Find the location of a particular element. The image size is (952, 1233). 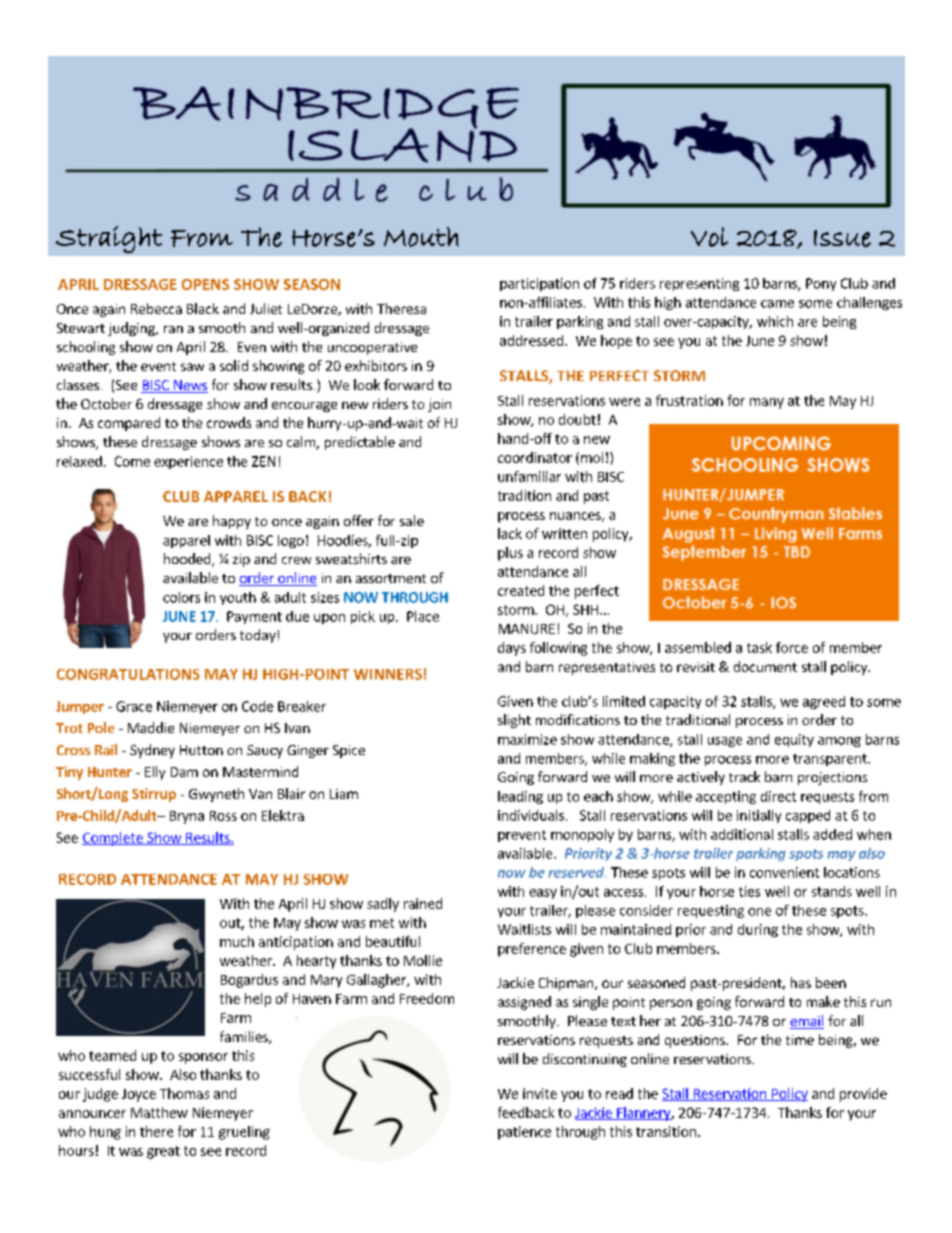

plus is located at coordinates (510, 554).
